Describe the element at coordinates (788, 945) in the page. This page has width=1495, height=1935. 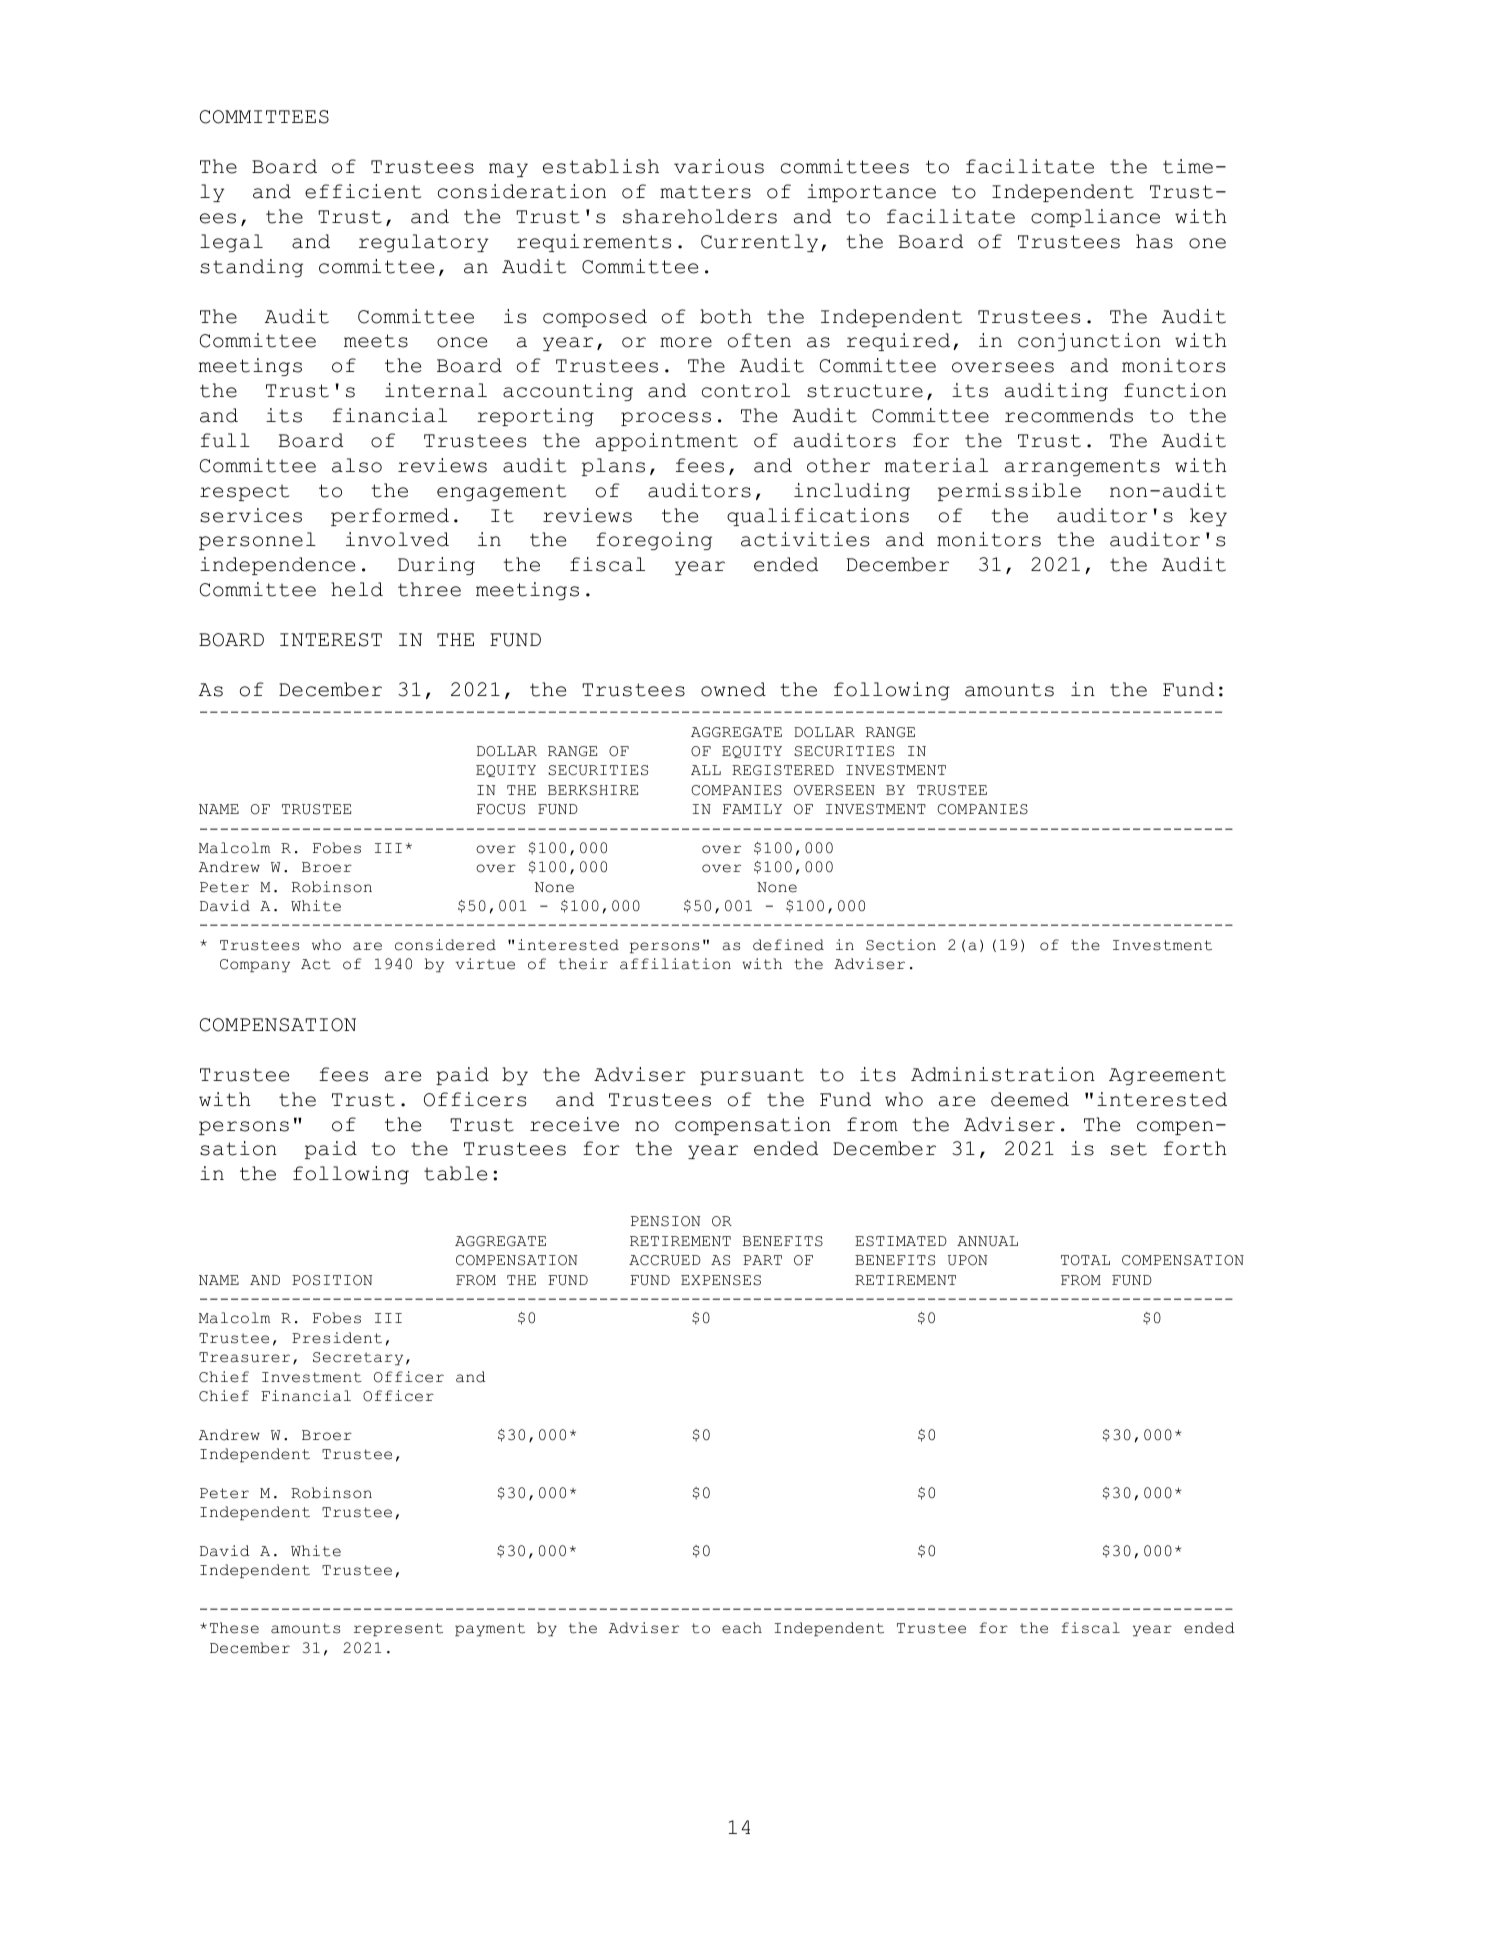
I see `defined` at that location.
